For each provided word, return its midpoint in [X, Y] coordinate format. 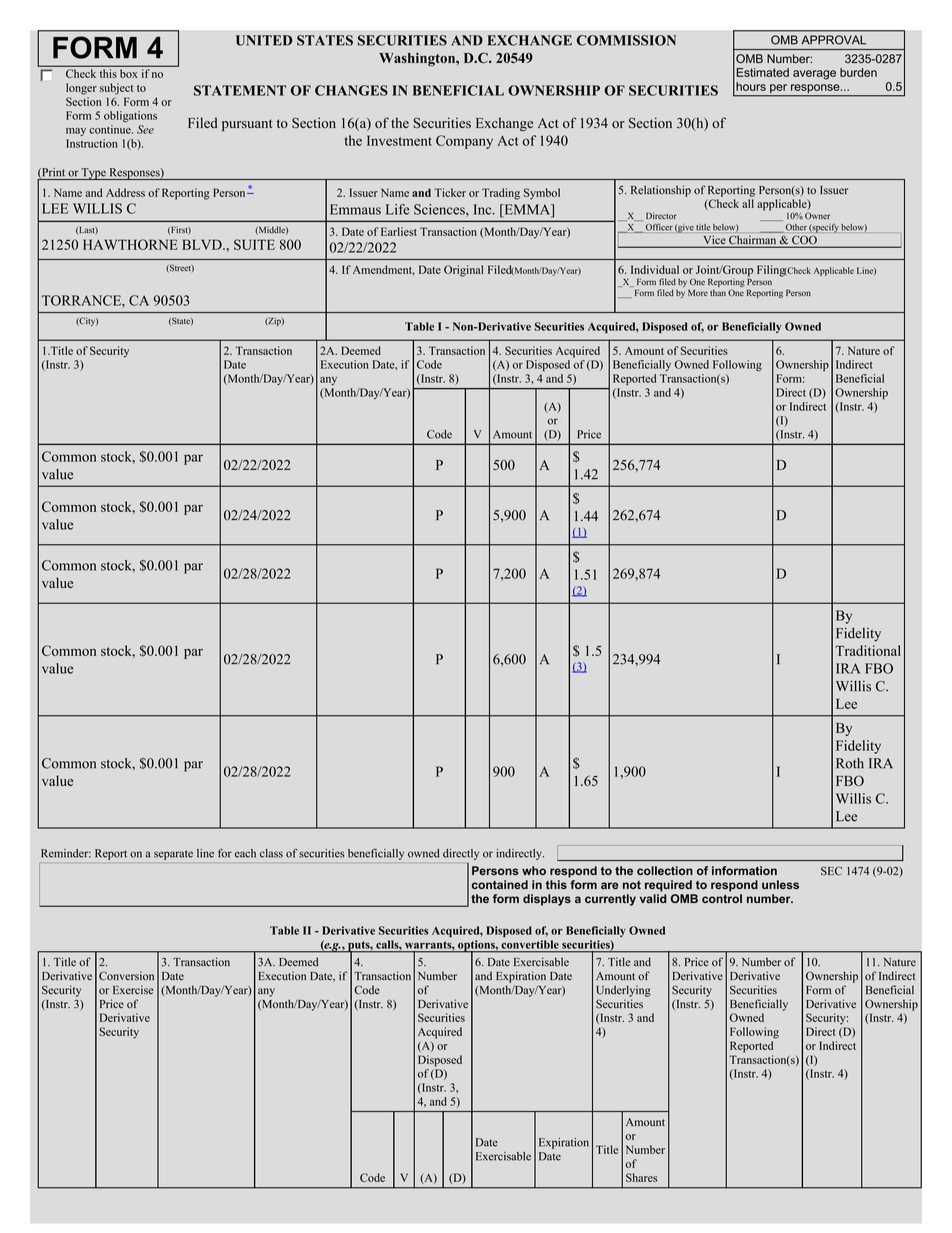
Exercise [133, 989]
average [814, 75]
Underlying [623, 991]
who [534, 870]
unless [780, 884]
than [718, 292]
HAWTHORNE [130, 244]
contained [500, 884]
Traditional [868, 650]
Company [464, 142]
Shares [642, 1177]
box [128, 73]
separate [173, 855]
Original [464, 271]
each [245, 853]
